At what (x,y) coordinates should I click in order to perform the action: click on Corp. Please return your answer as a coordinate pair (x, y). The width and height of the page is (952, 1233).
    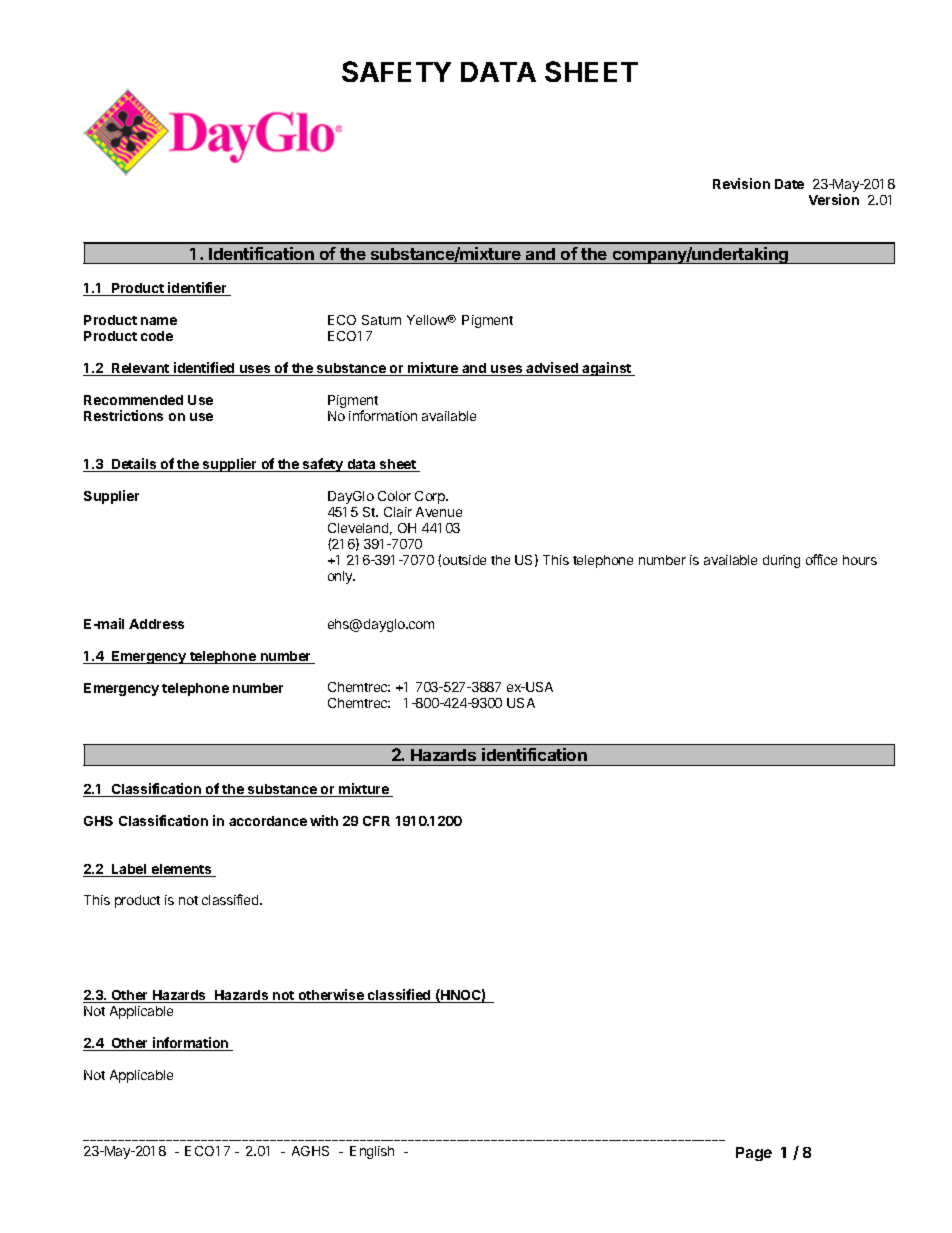
    Looking at the image, I should click on (431, 497).
